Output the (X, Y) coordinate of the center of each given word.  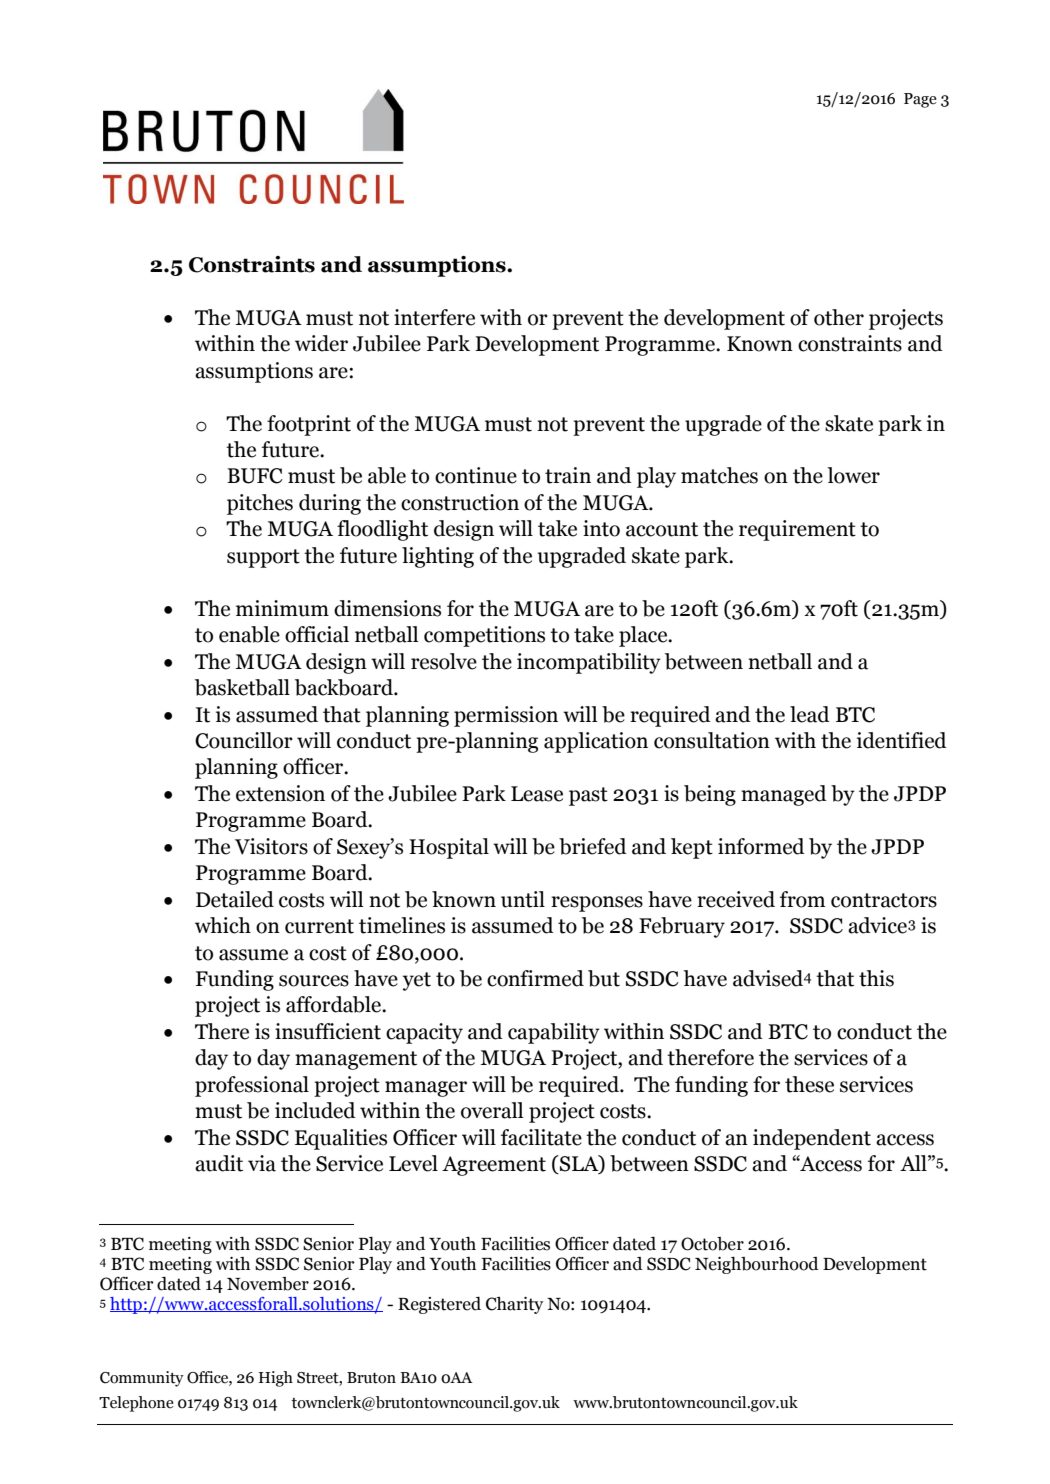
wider (321, 343)
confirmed (535, 978)
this (876, 978)
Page (920, 100)
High (276, 1379)
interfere (434, 317)
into (601, 528)
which (223, 925)
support (263, 558)
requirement (797, 530)
